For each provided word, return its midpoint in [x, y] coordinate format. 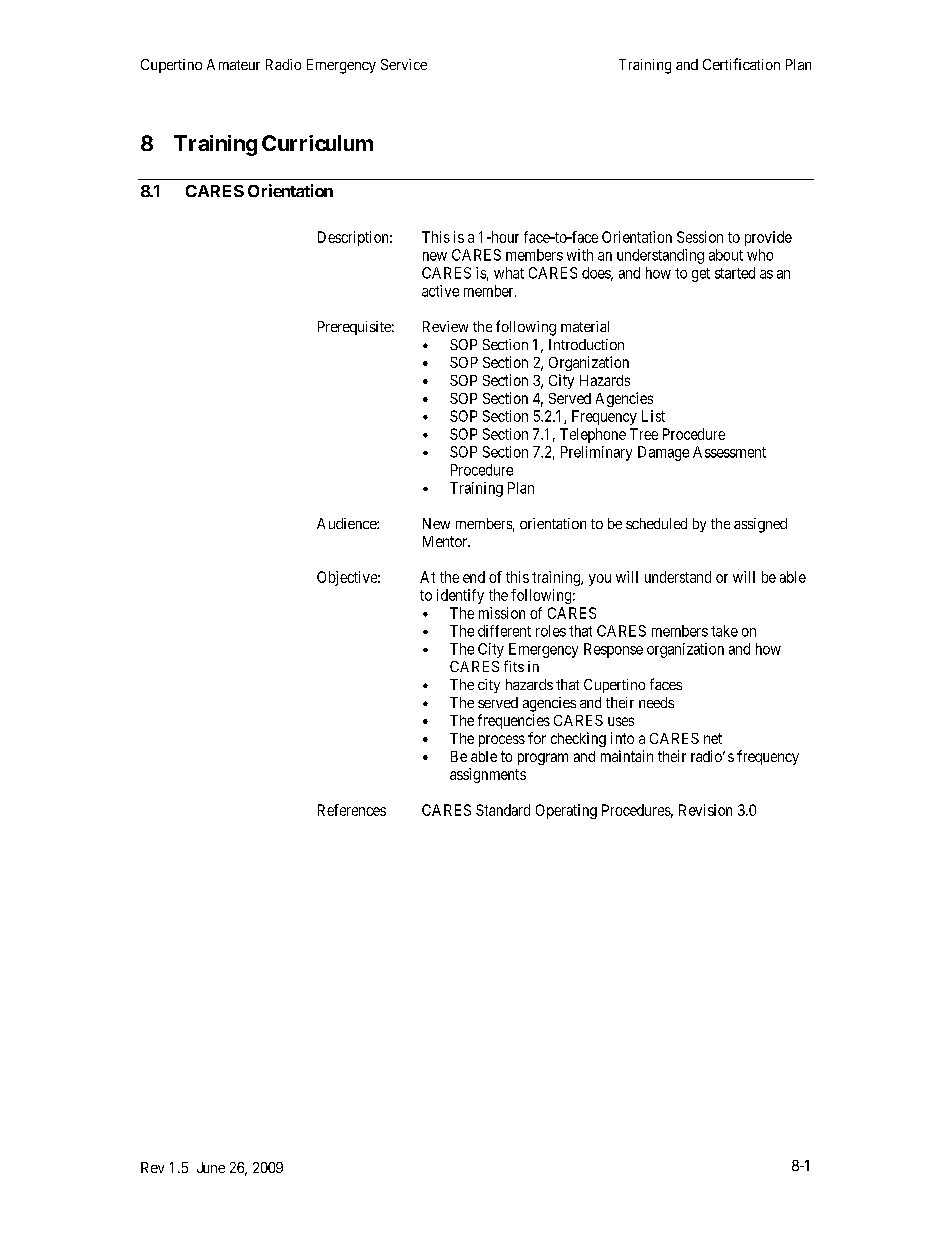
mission [502, 613]
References [352, 810]
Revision [705, 810]
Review [445, 326]
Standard [503, 810]
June [211, 1167]
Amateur [233, 64]
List [653, 416]
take [724, 631]
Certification [741, 64]
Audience [347, 523]
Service [404, 64]
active [440, 291]
